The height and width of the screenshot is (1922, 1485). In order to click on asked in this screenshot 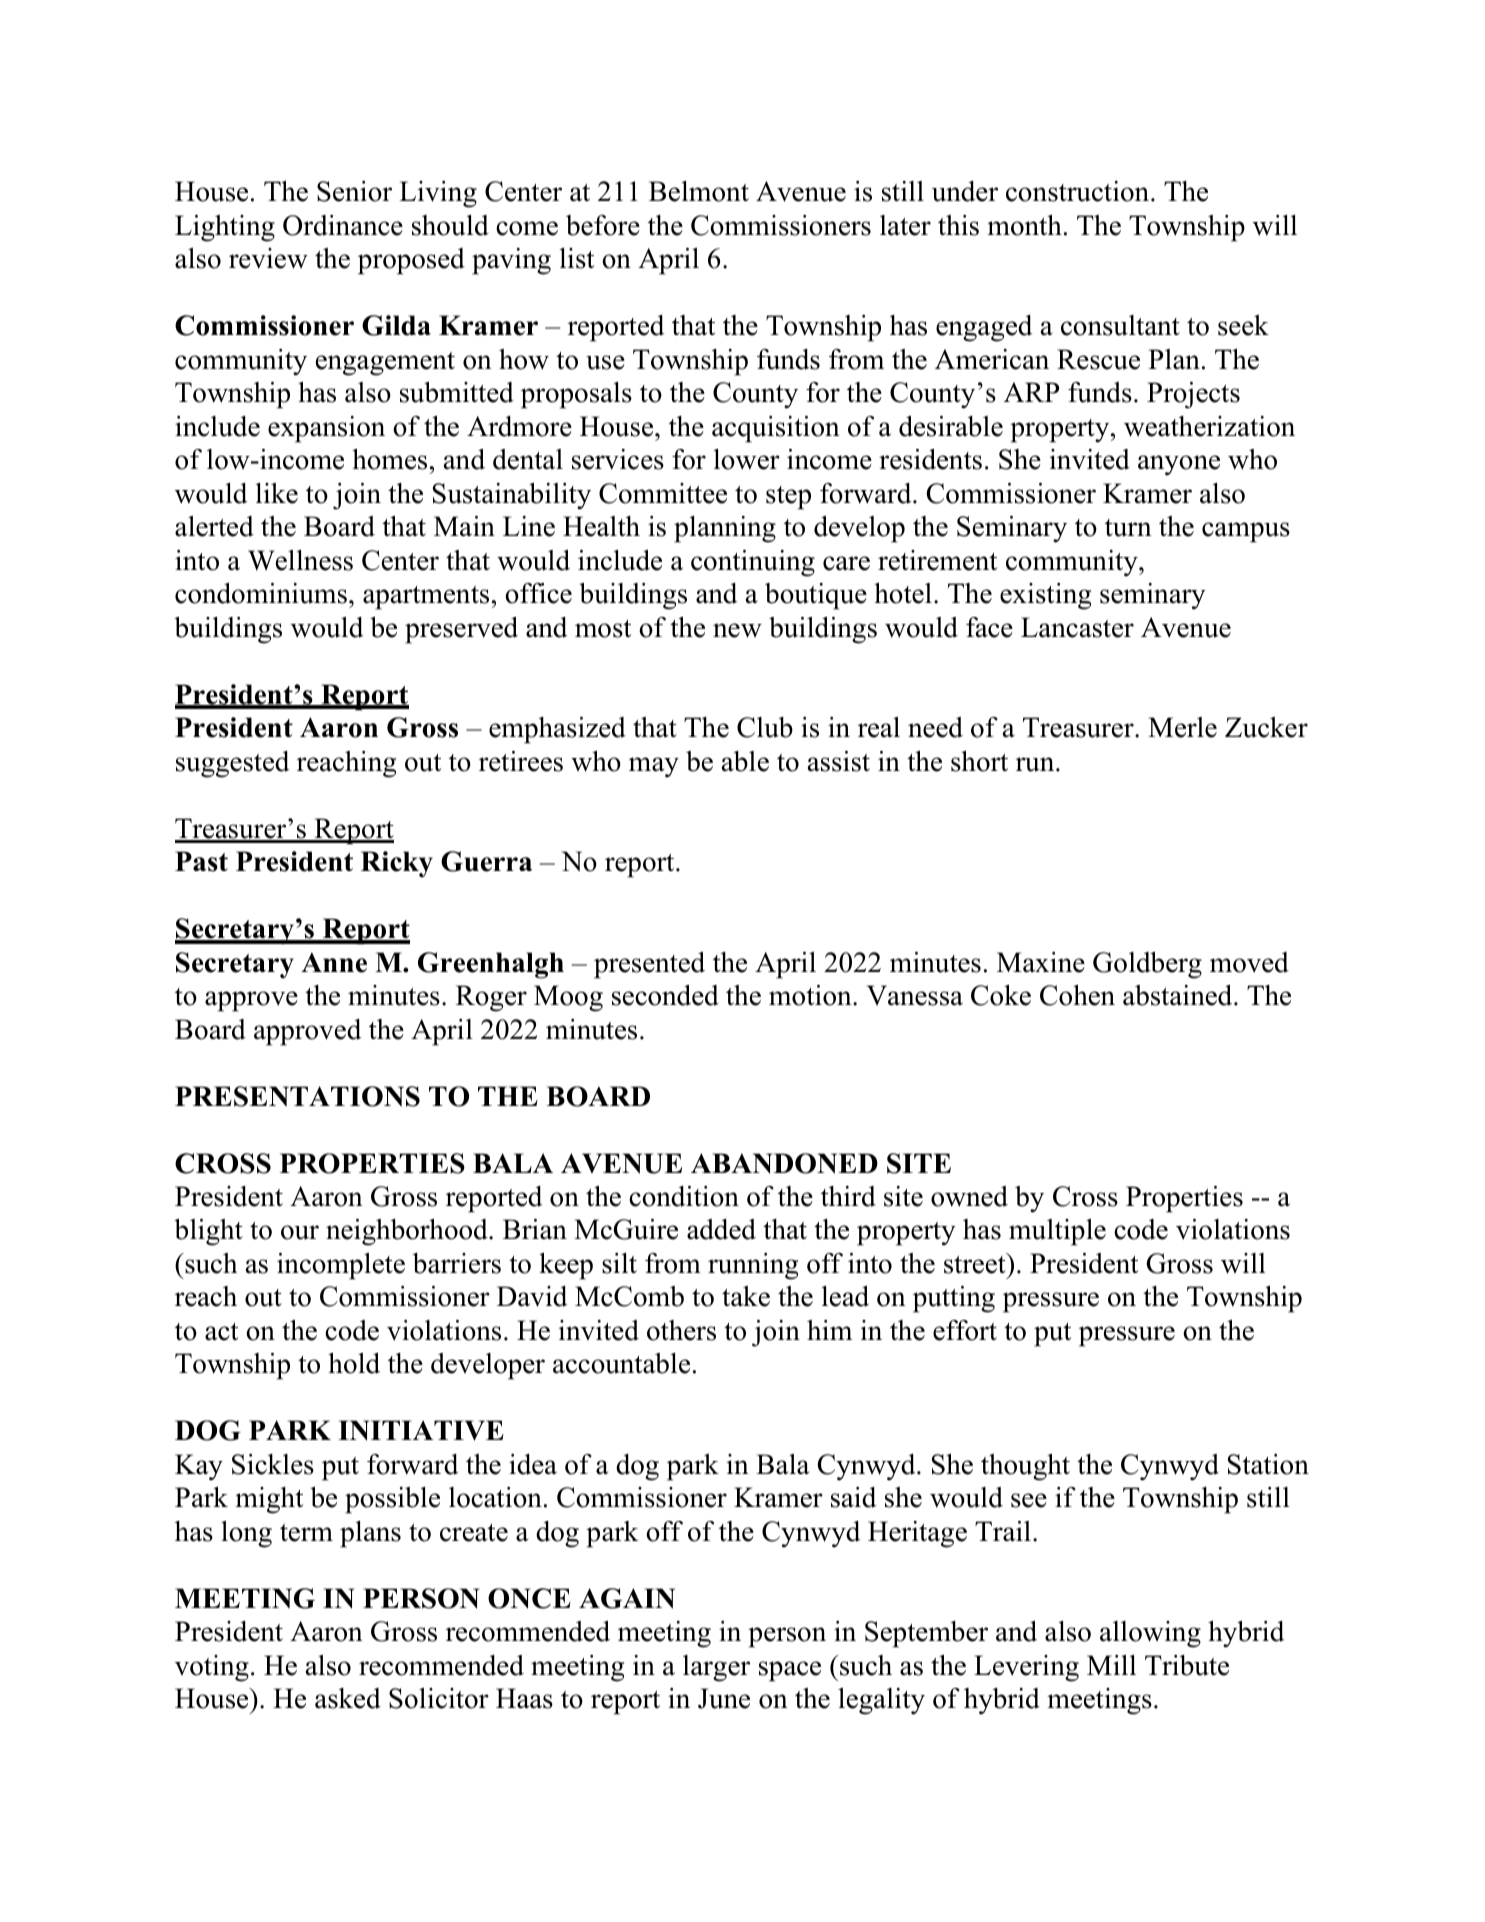, I will do `click(348, 1698)`.
